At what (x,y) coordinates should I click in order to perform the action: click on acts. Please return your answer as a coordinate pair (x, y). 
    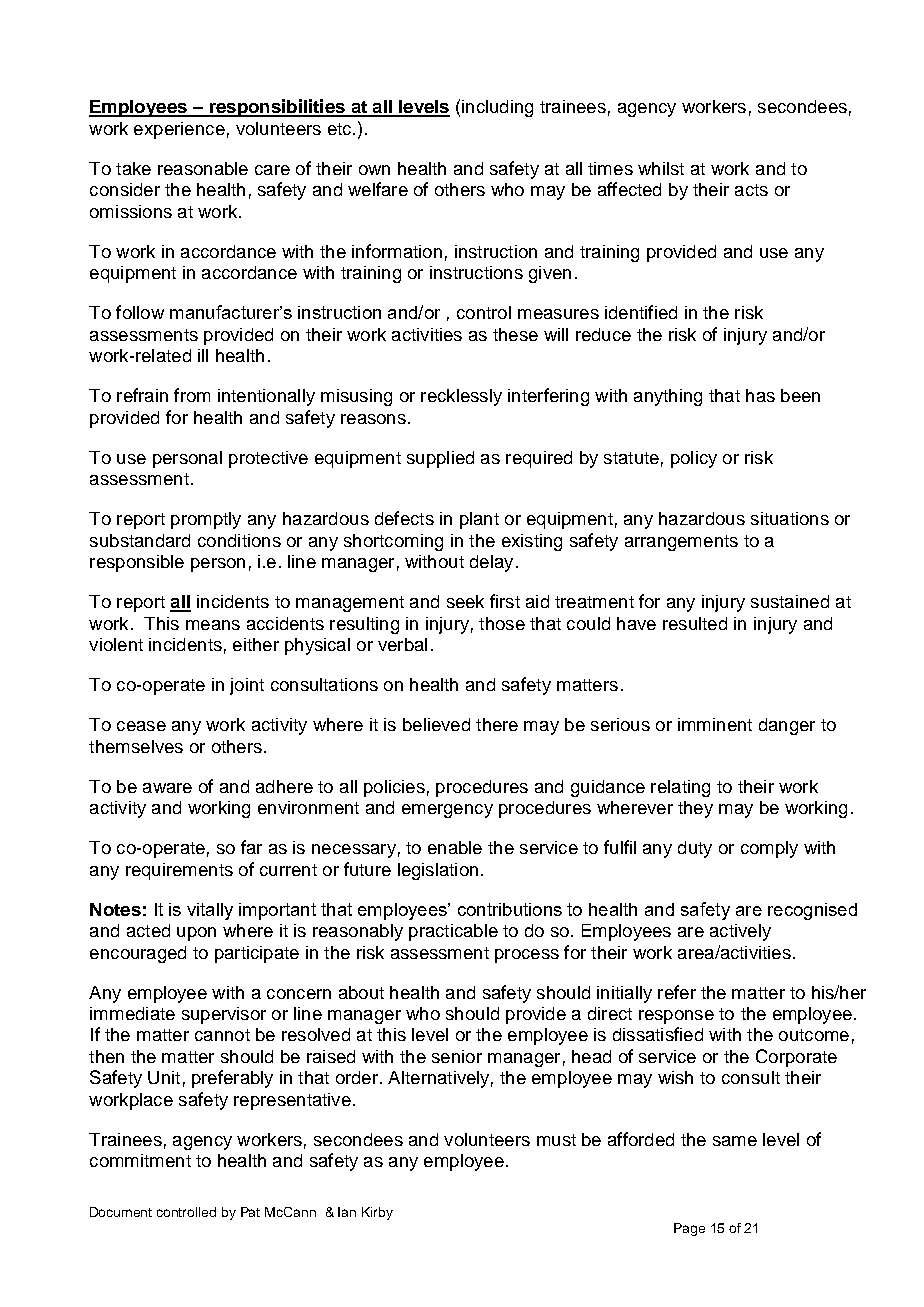
    Looking at the image, I should click on (751, 190).
